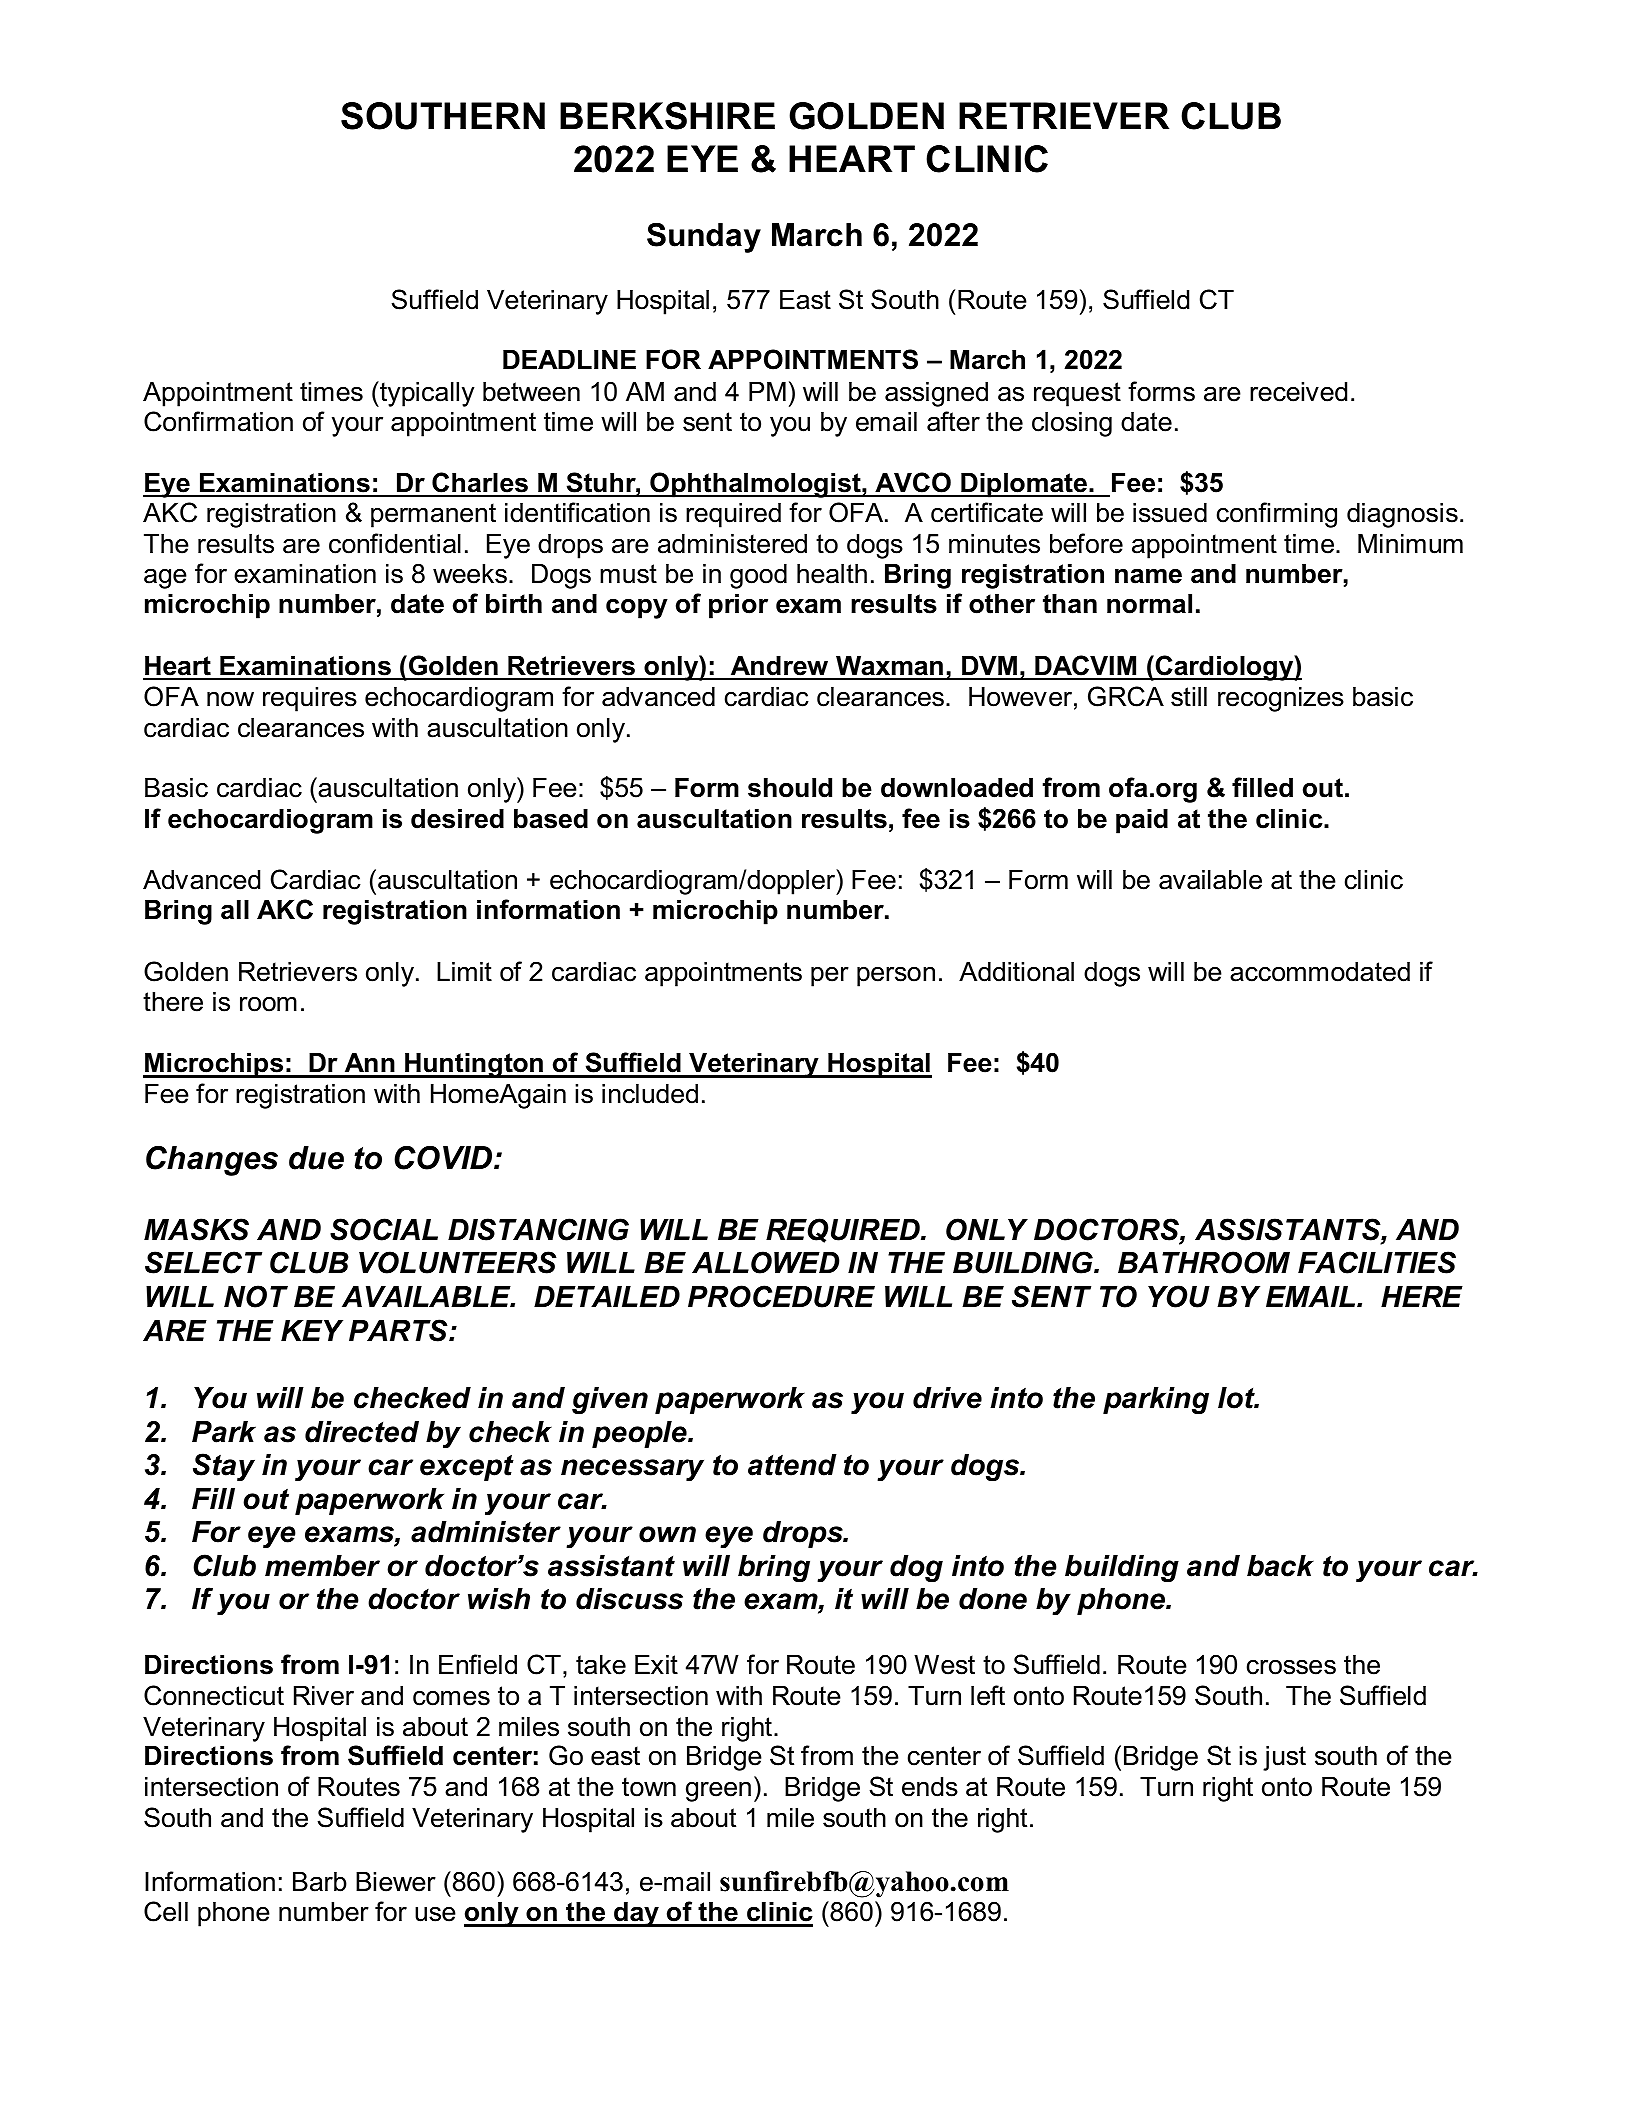  Describe the element at coordinates (765, 1262) in the screenshot. I see `ALLOWED` at that location.
